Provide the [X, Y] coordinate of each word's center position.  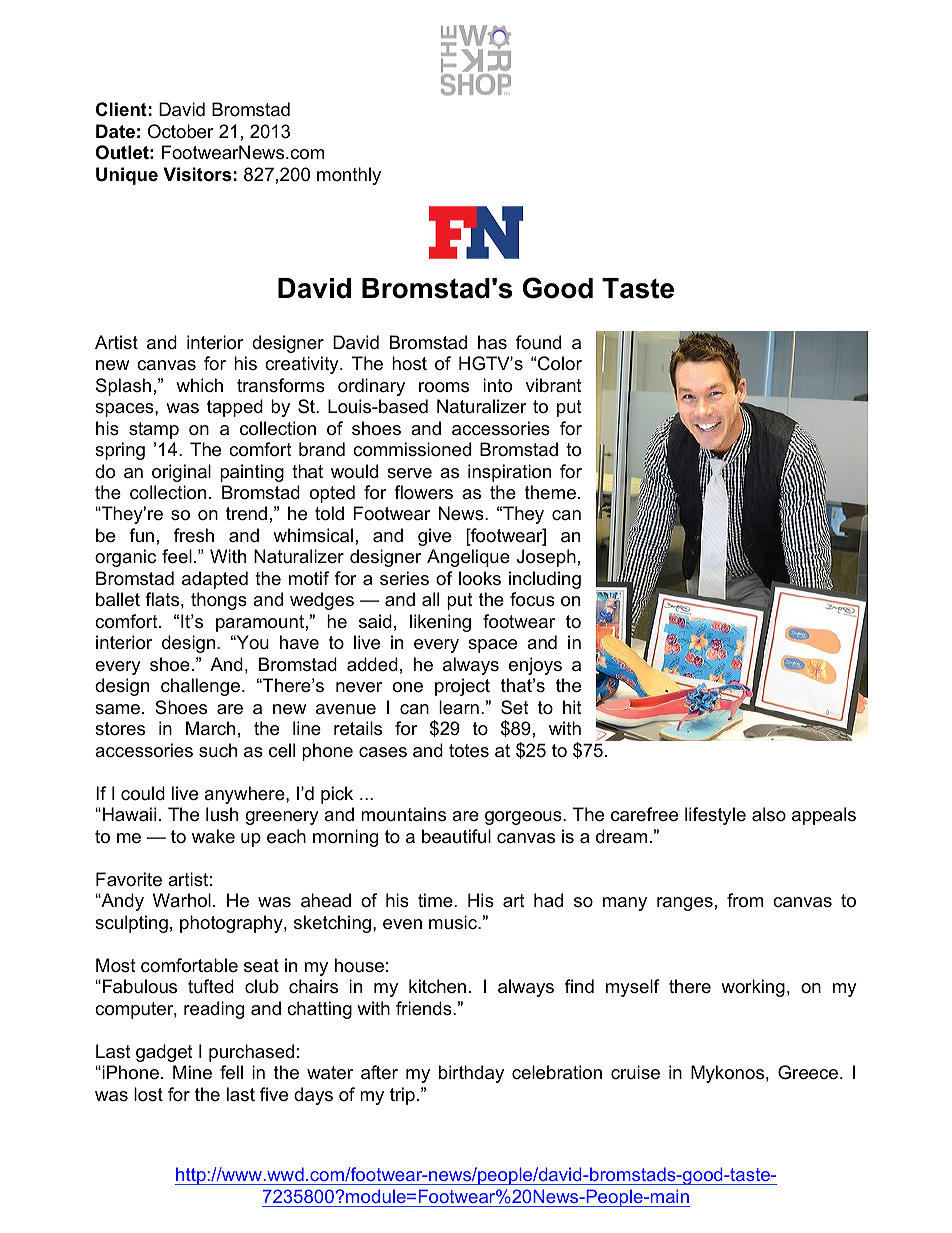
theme [550, 492]
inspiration [509, 473]
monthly [349, 176]
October [181, 131]
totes [469, 751]
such [218, 750]
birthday [471, 1074]
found [538, 342]
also [769, 814]
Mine [192, 1072]
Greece [809, 1072]
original [181, 473]
